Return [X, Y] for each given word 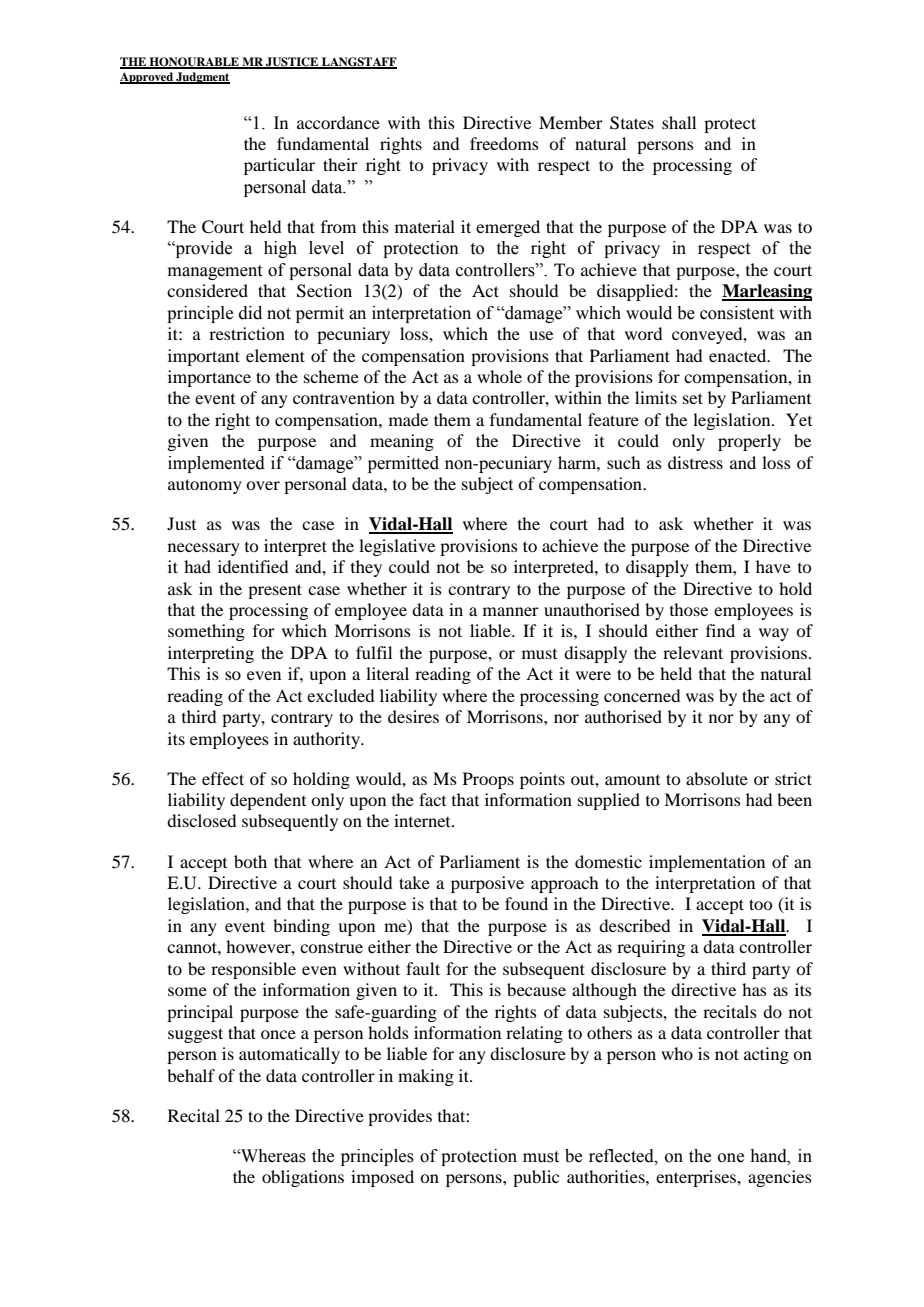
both [250, 861]
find [720, 630]
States [632, 123]
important [204, 357]
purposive [487, 884]
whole [499, 376]
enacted [739, 355]
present [275, 591]
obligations [303, 1178]
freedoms [504, 143]
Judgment [202, 78]
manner [511, 611]
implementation [707, 863]
